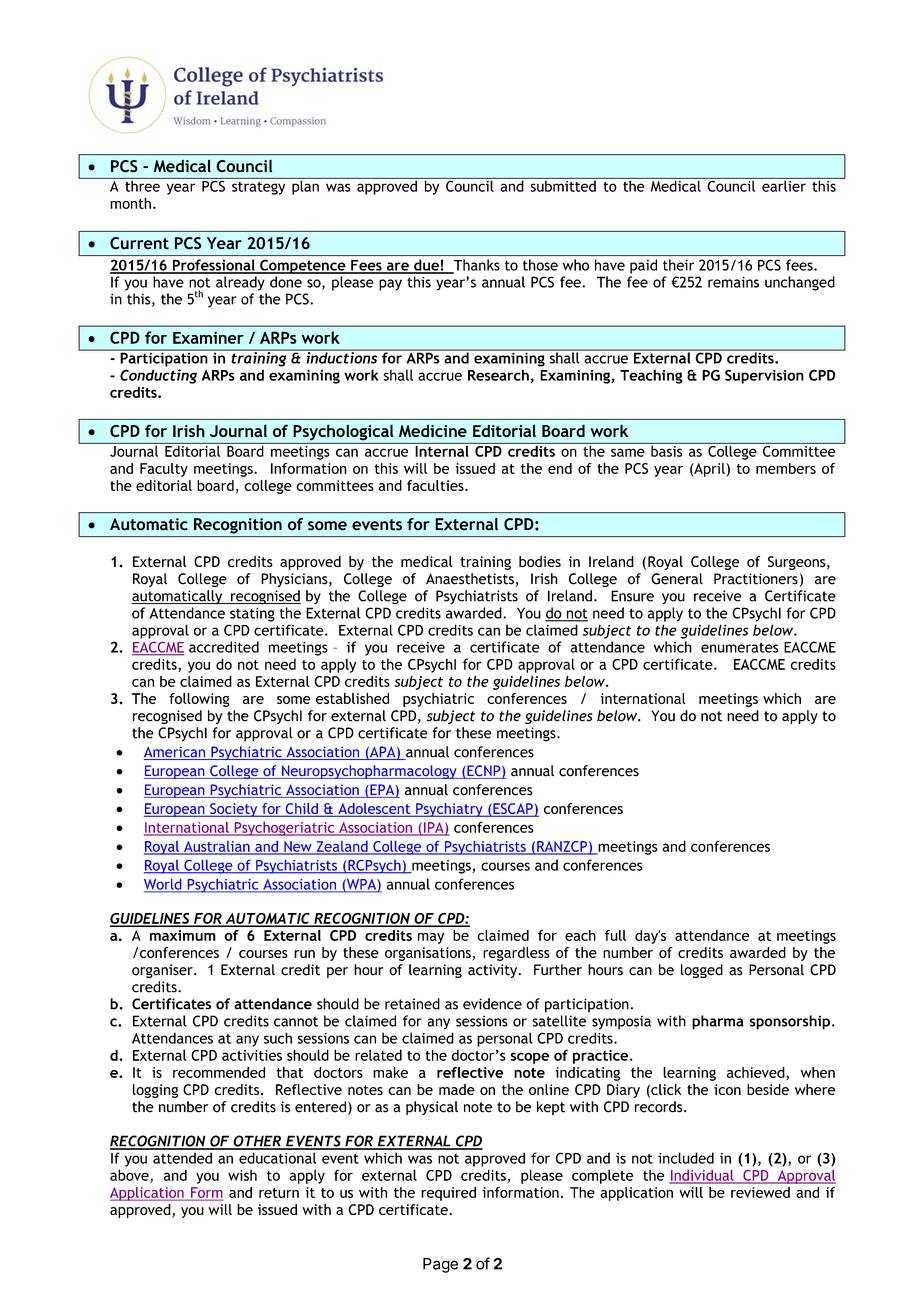 The height and width of the page is (1307, 924). Describe the element at coordinates (440, 1265) in the page. I see `Page` at that location.
